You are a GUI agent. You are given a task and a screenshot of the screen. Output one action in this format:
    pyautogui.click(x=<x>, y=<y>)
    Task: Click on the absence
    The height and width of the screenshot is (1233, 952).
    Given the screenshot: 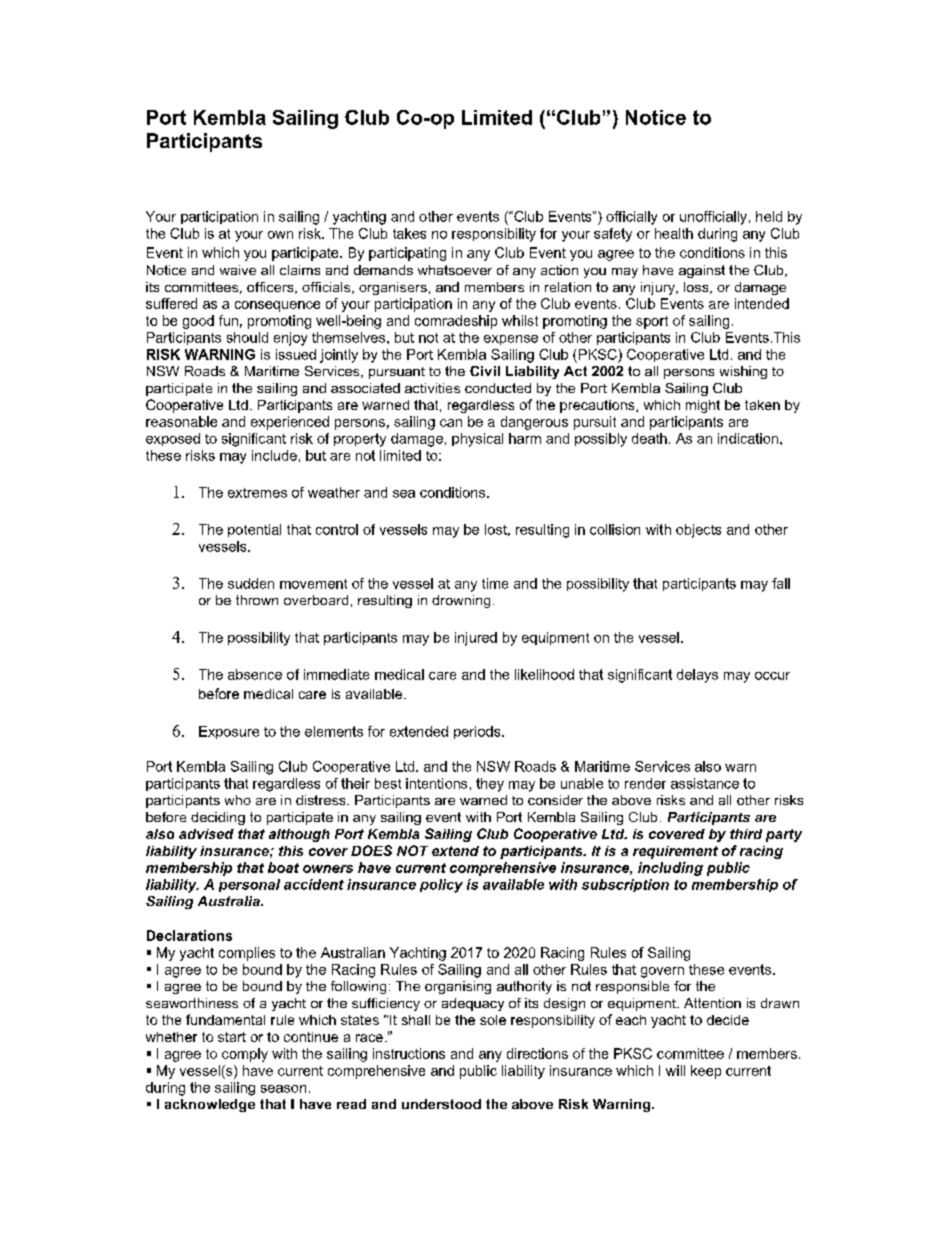 What is the action you would take?
    pyautogui.click(x=255, y=674)
